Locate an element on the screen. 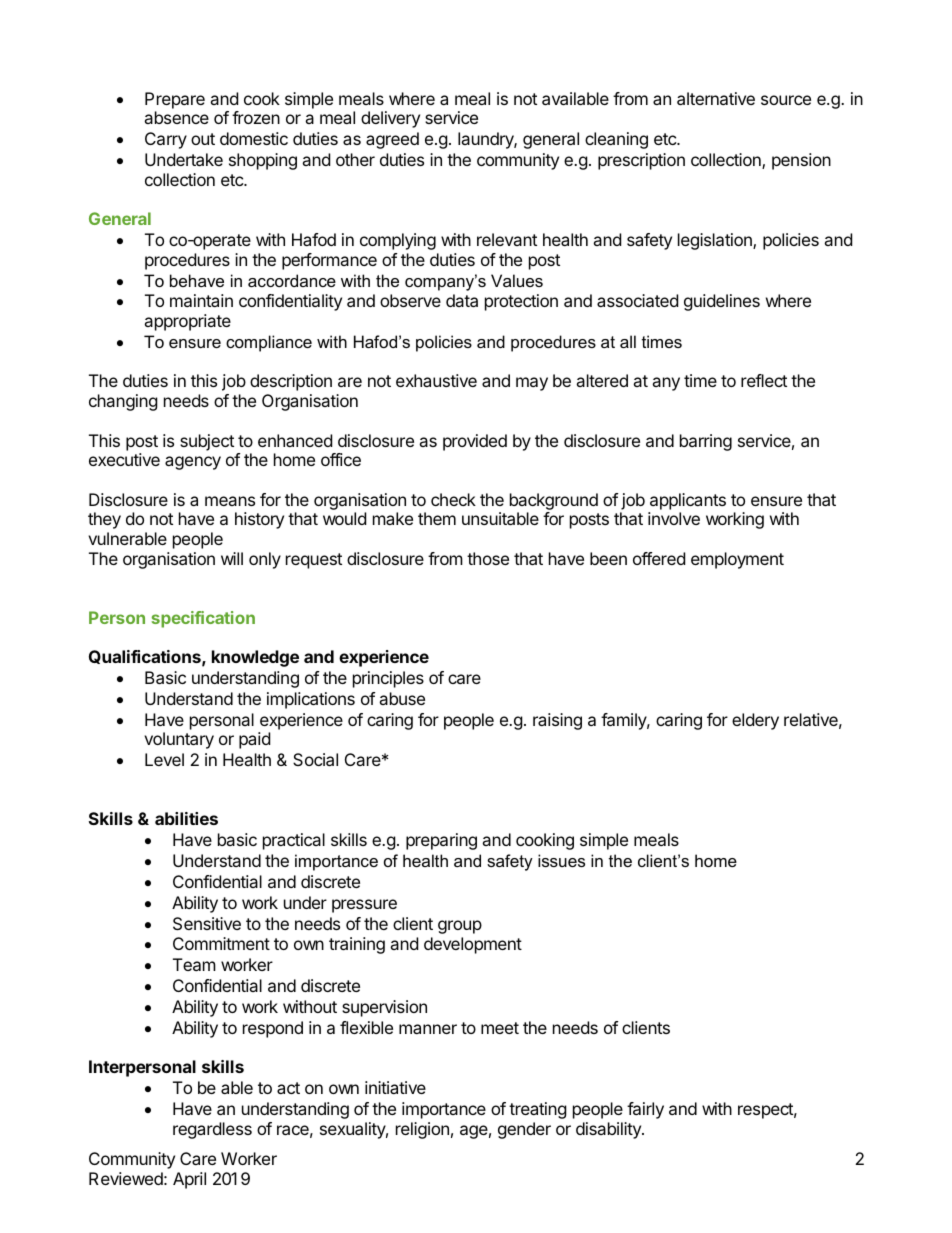 This screenshot has width=952, height=1233. employment is located at coordinates (737, 560).
